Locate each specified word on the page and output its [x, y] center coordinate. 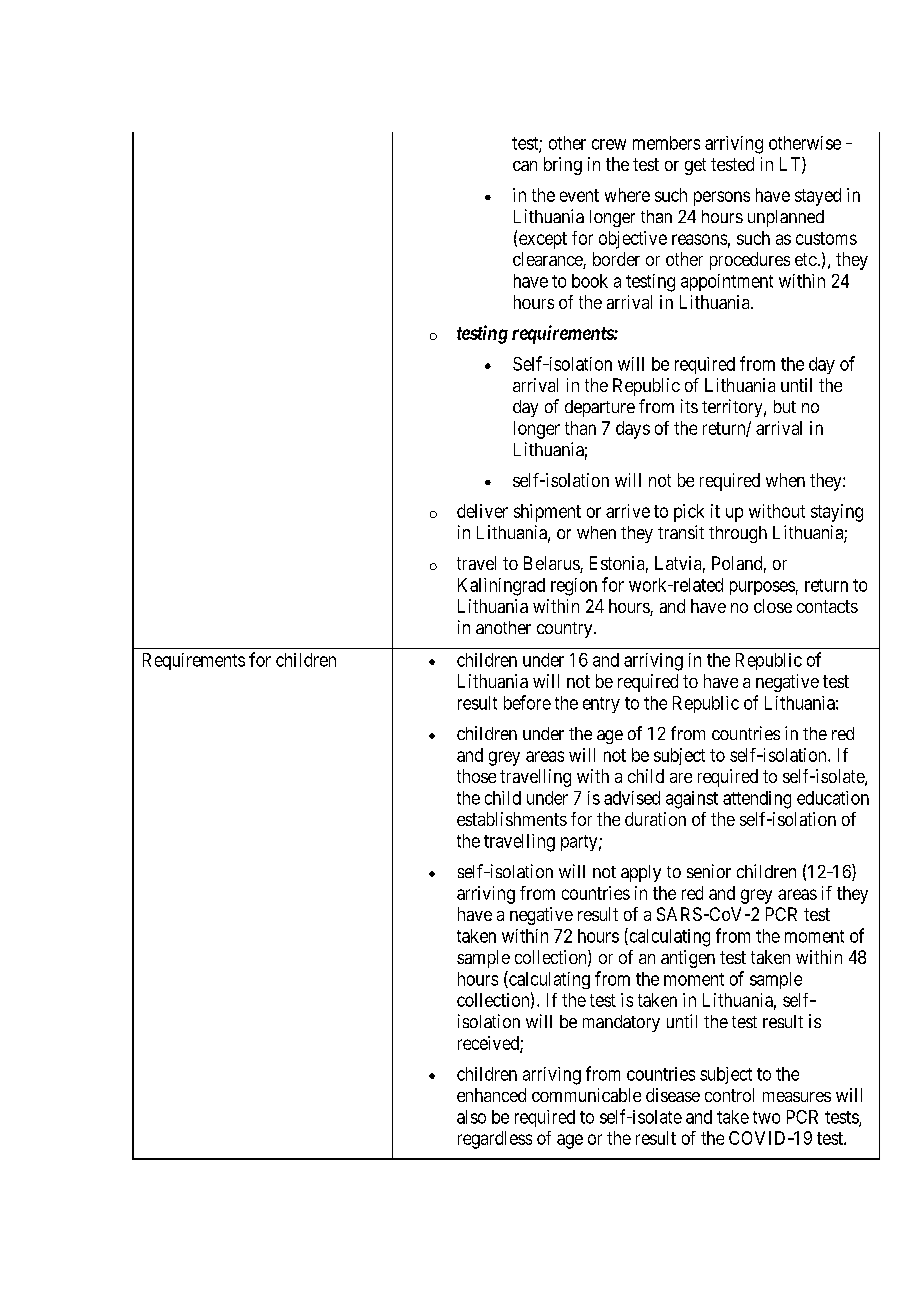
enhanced [491, 1095]
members [666, 143]
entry [601, 705]
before [527, 702]
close [773, 606]
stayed [818, 197]
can [525, 166]
